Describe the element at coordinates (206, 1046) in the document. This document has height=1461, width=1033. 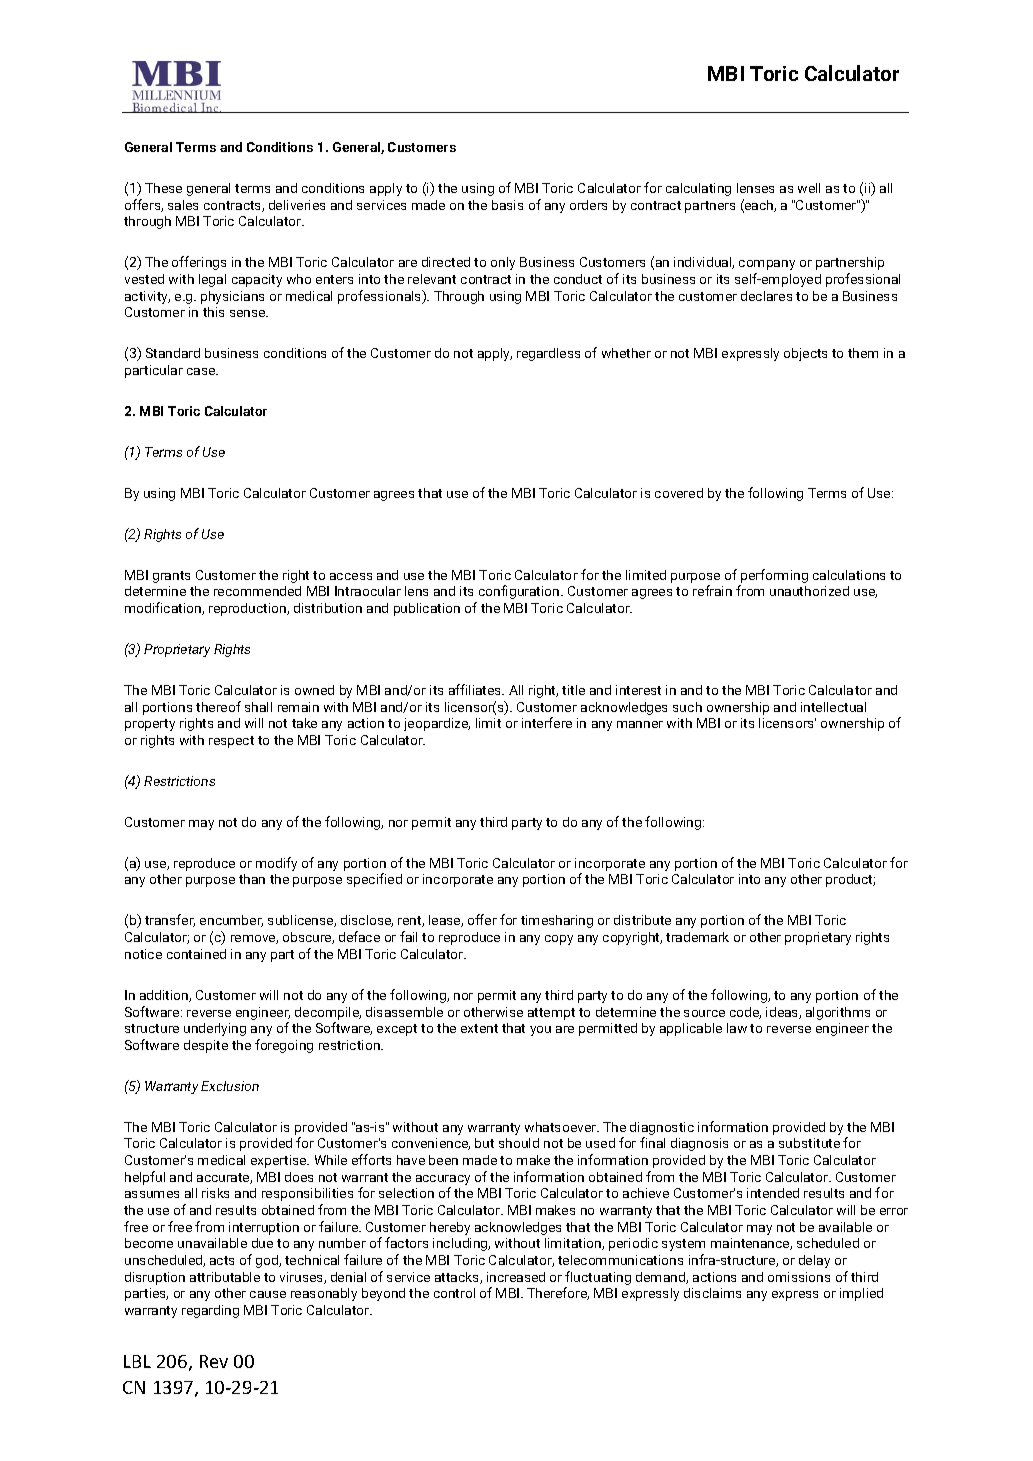
I see `despite` at that location.
